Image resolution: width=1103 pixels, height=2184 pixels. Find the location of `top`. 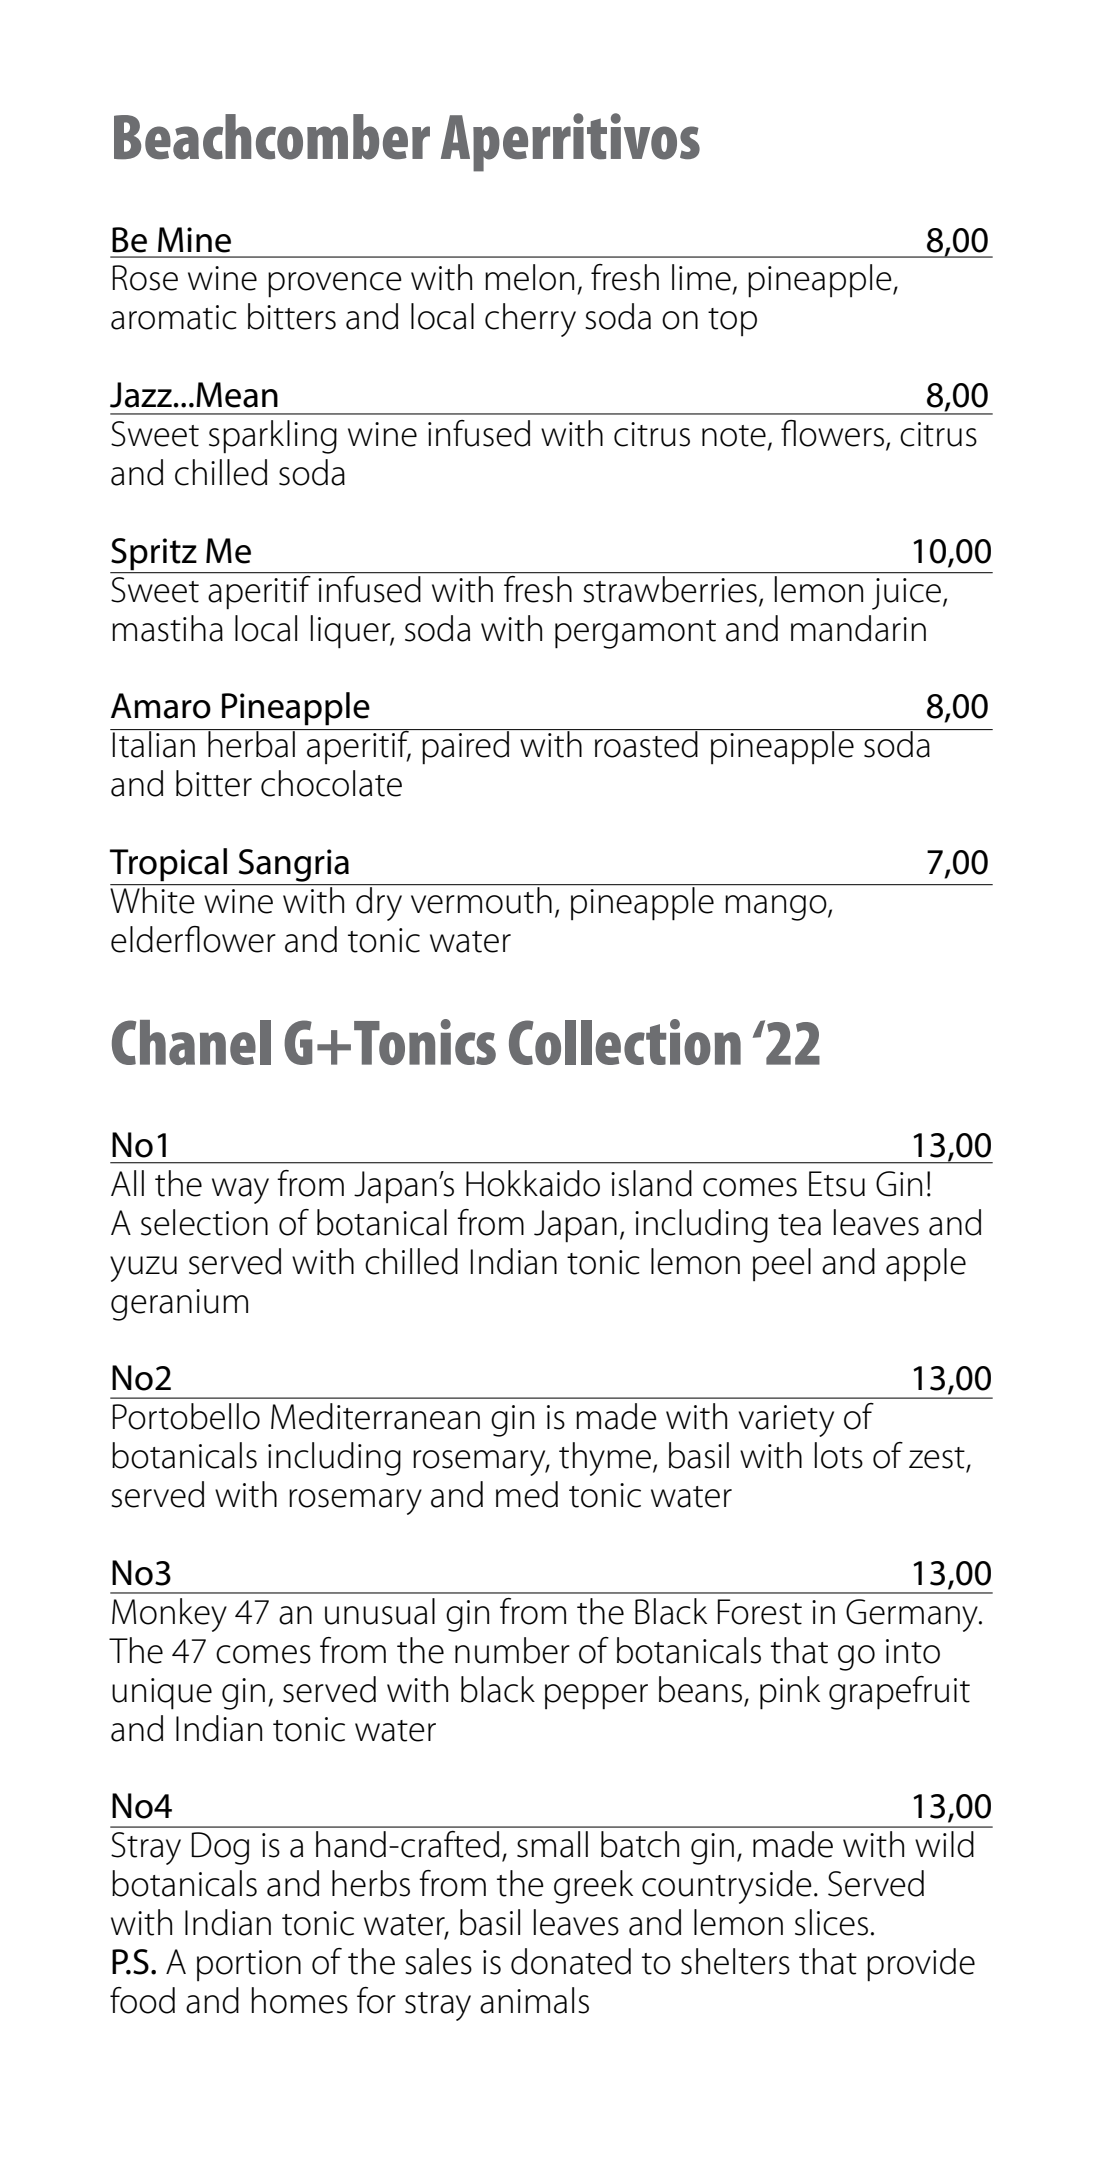

top is located at coordinates (732, 322).
